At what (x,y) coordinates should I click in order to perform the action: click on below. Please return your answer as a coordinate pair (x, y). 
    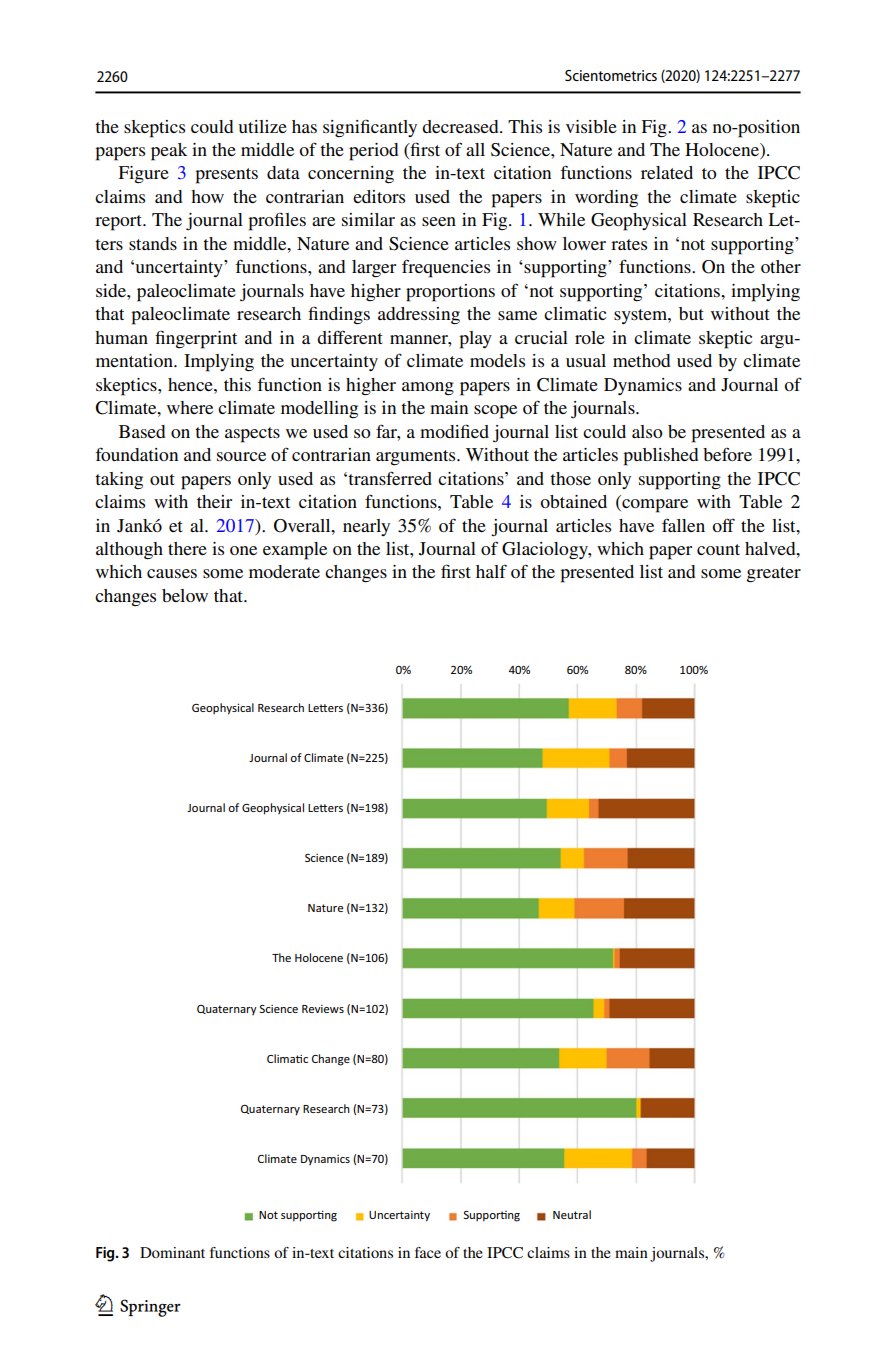
    Looking at the image, I should click on (185, 595).
